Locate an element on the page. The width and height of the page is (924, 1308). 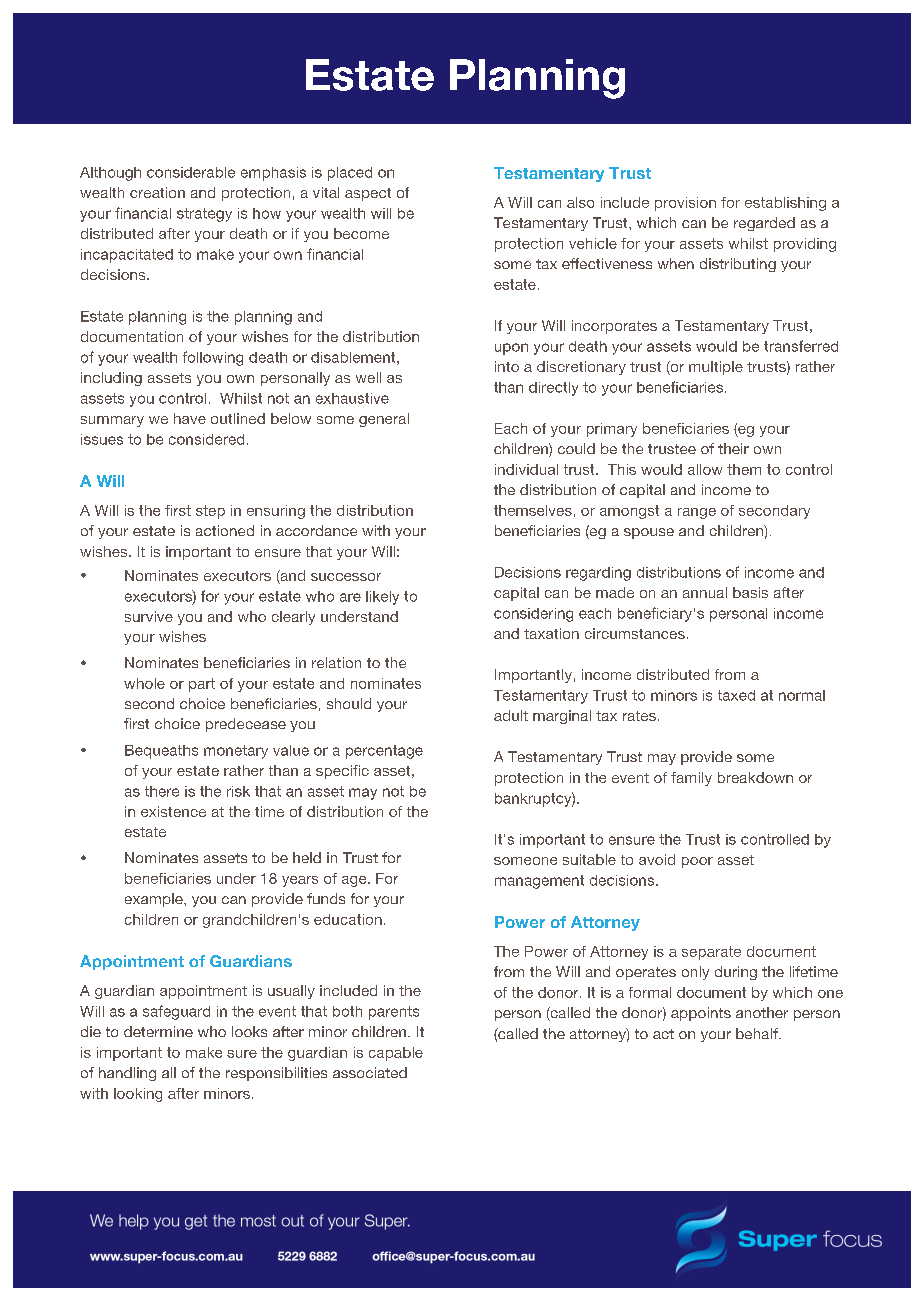
management is located at coordinates (539, 882).
